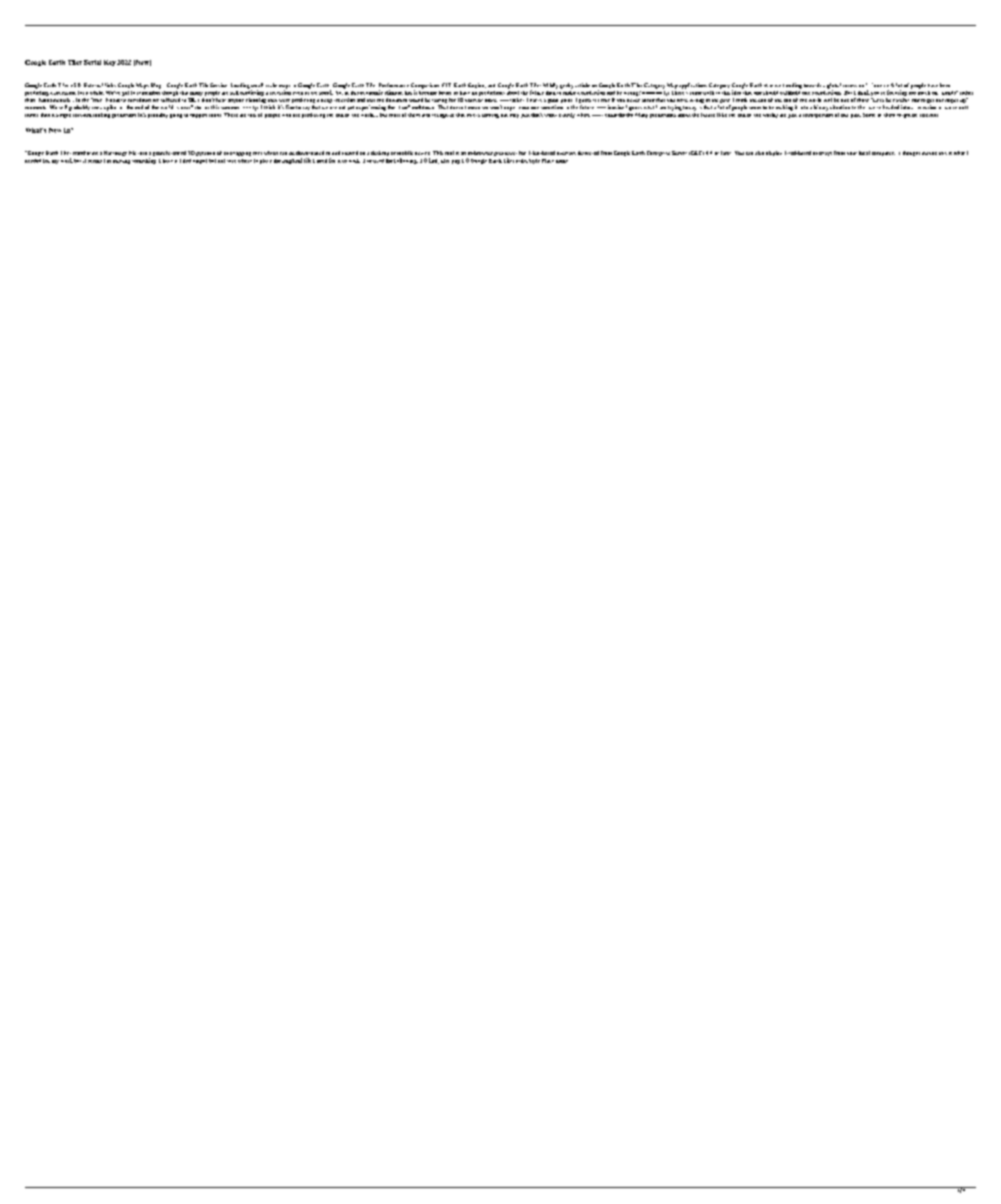 The image size is (1001, 1204). Describe the element at coordinates (516, 100) in the screenshot. I see `lacker` at that location.
